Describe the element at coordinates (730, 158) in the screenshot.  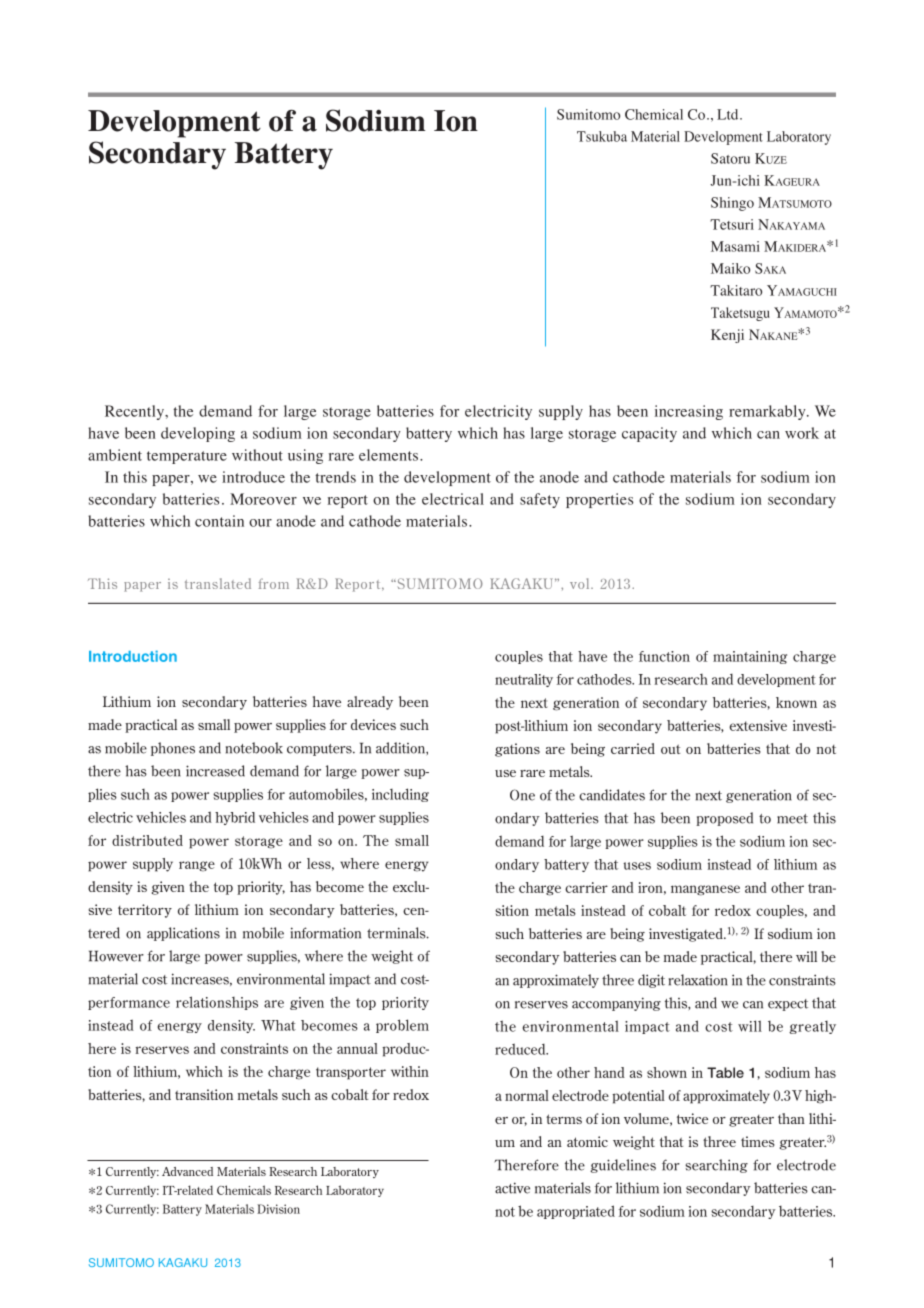
I see `Satoru` at that location.
